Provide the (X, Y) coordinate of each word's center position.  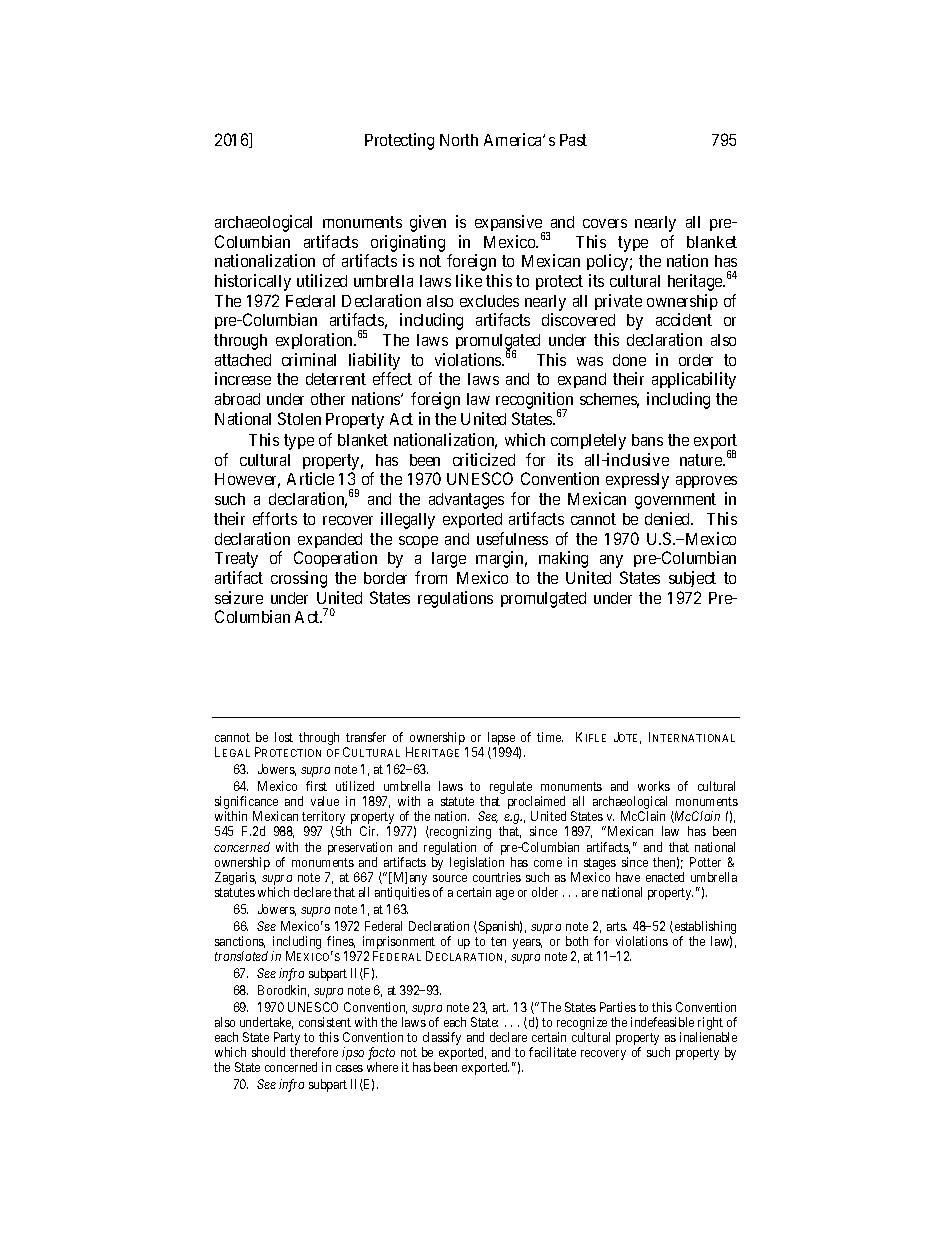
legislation (477, 863)
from (431, 577)
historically (253, 282)
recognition (534, 402)
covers (605, 223)
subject (692, 579)
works (654, 786)
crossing (299, 579)
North (459, 140)
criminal (309, 359)
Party (287, 1040)
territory (324, 819)
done (629, 360)
